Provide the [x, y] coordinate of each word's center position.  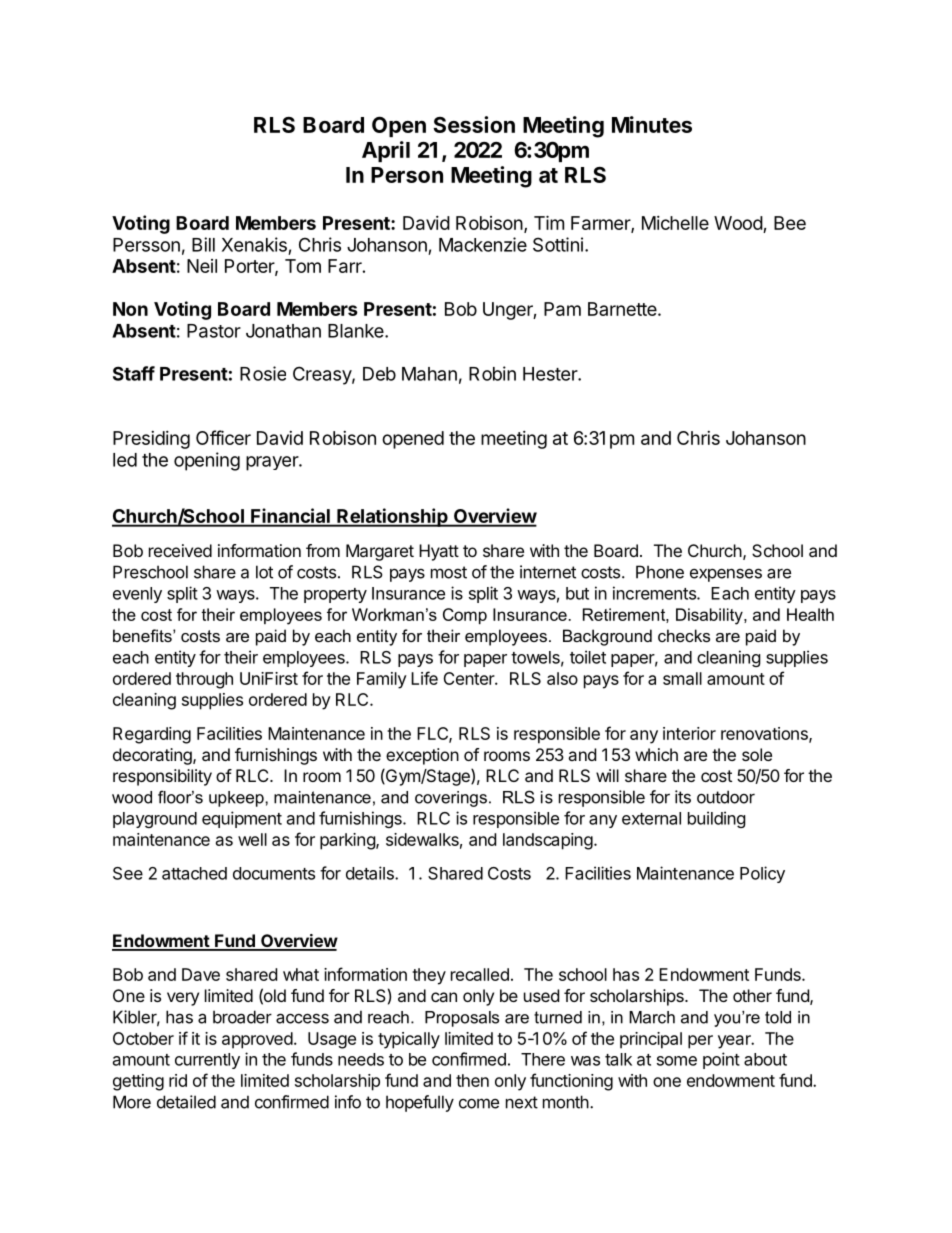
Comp [465, 616]
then [472, 1080]
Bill [203, 244]
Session [474, 124]
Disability [710, 616]
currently [207, 1061]
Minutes [652, 124]
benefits [143, 635]
